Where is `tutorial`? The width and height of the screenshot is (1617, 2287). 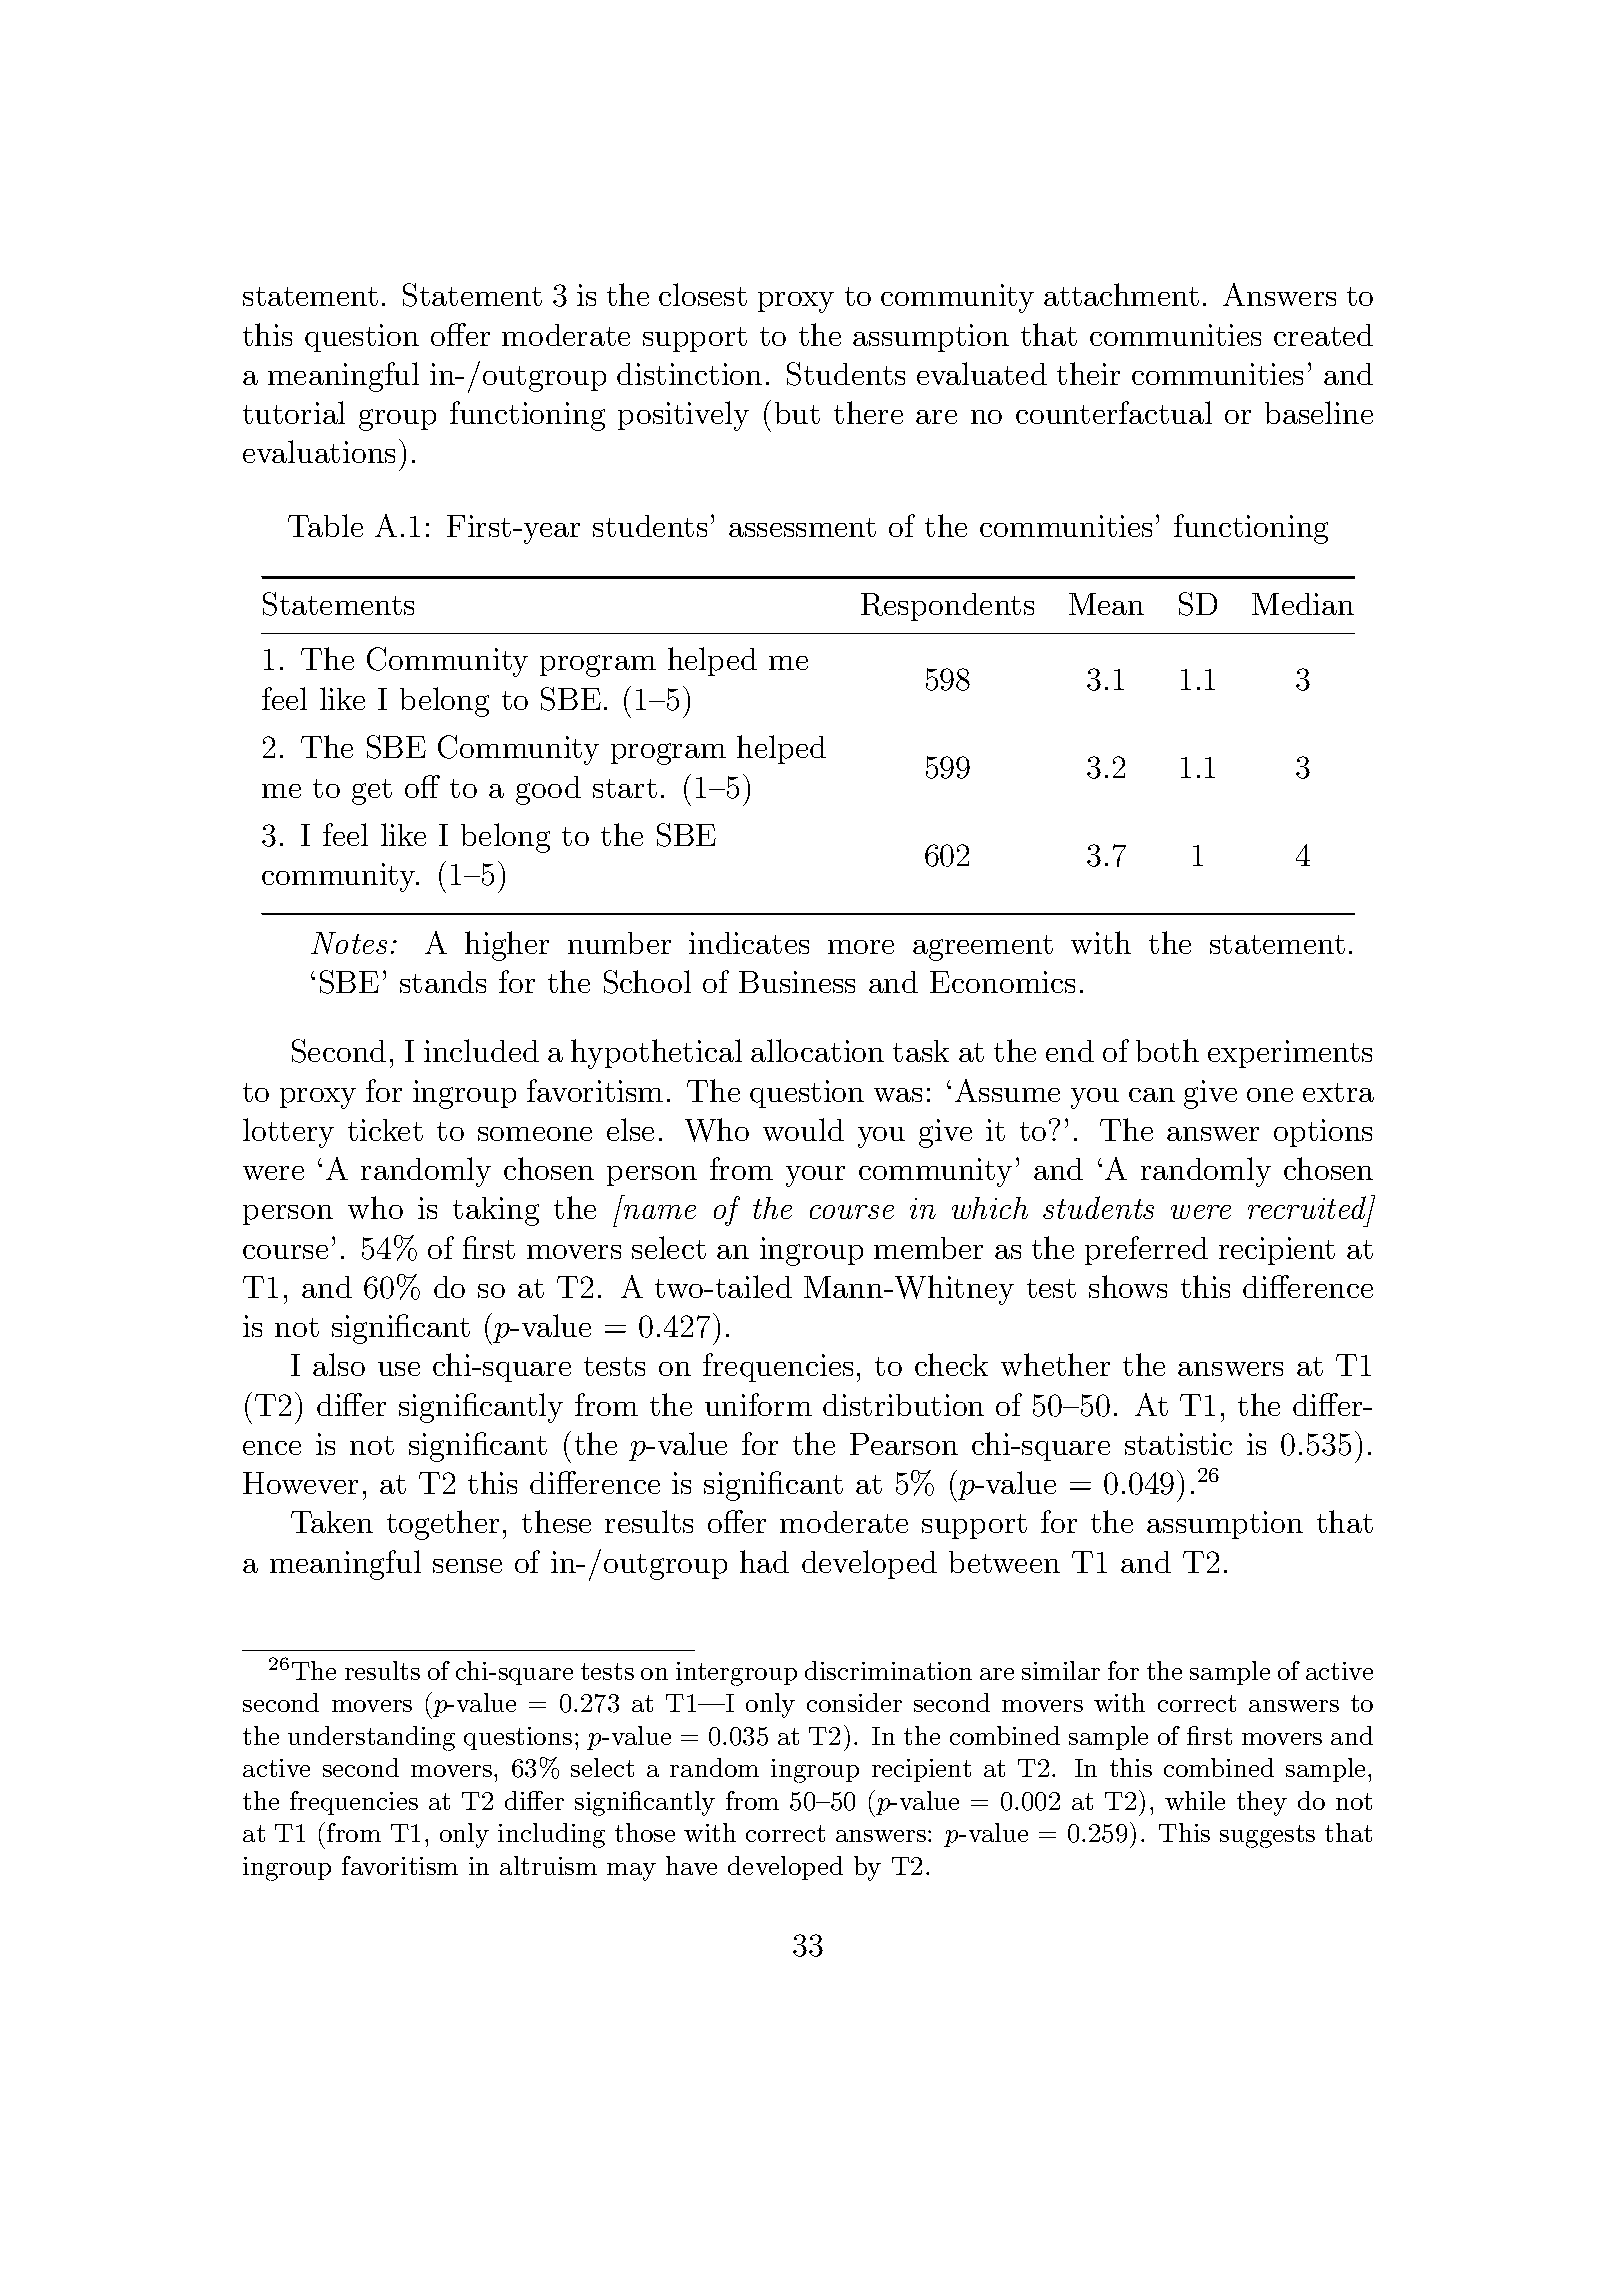
tutorial is located at coordinates (294, 412).
